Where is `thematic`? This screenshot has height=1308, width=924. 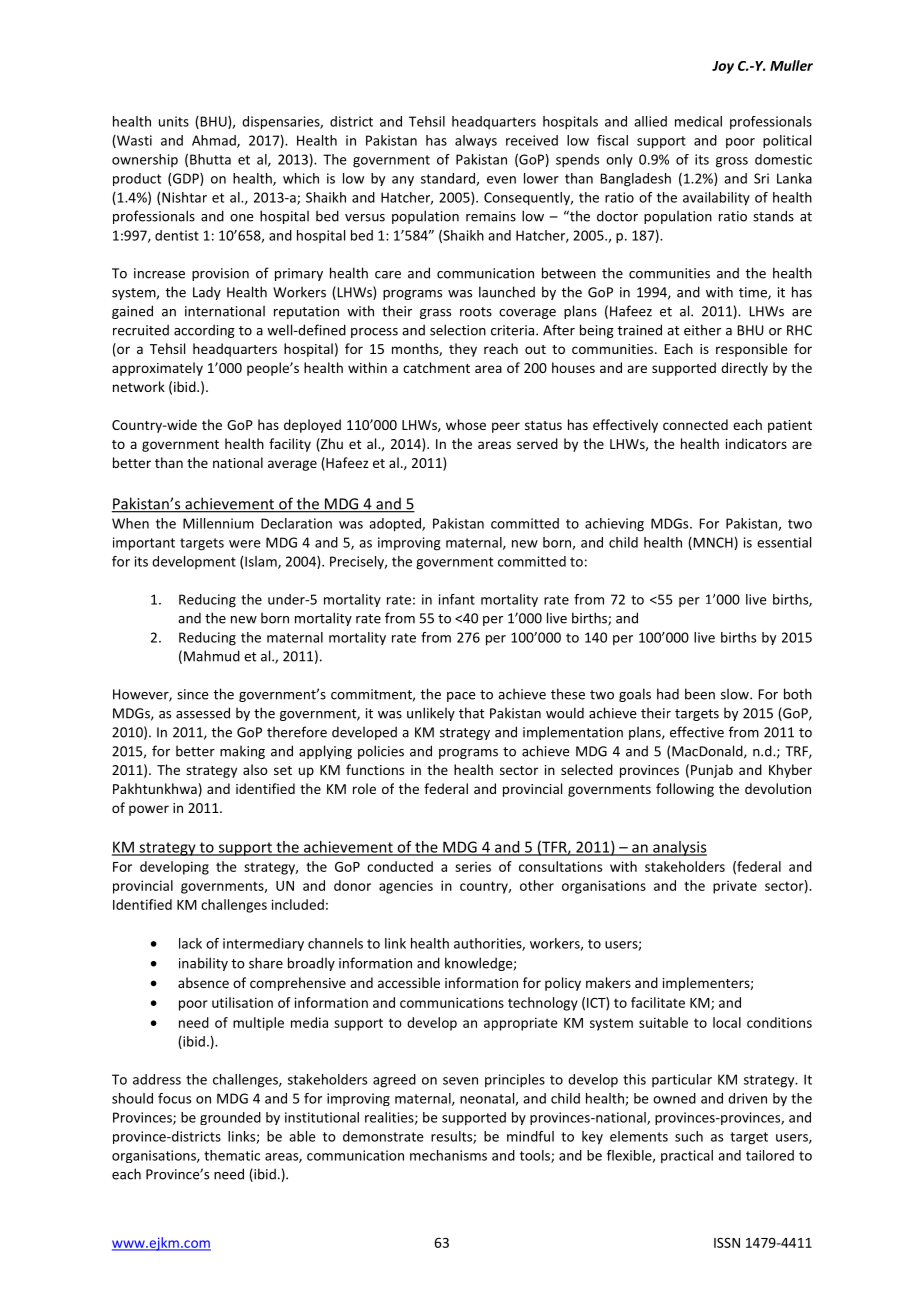 thematic is located at coordinates (232, 1155).
